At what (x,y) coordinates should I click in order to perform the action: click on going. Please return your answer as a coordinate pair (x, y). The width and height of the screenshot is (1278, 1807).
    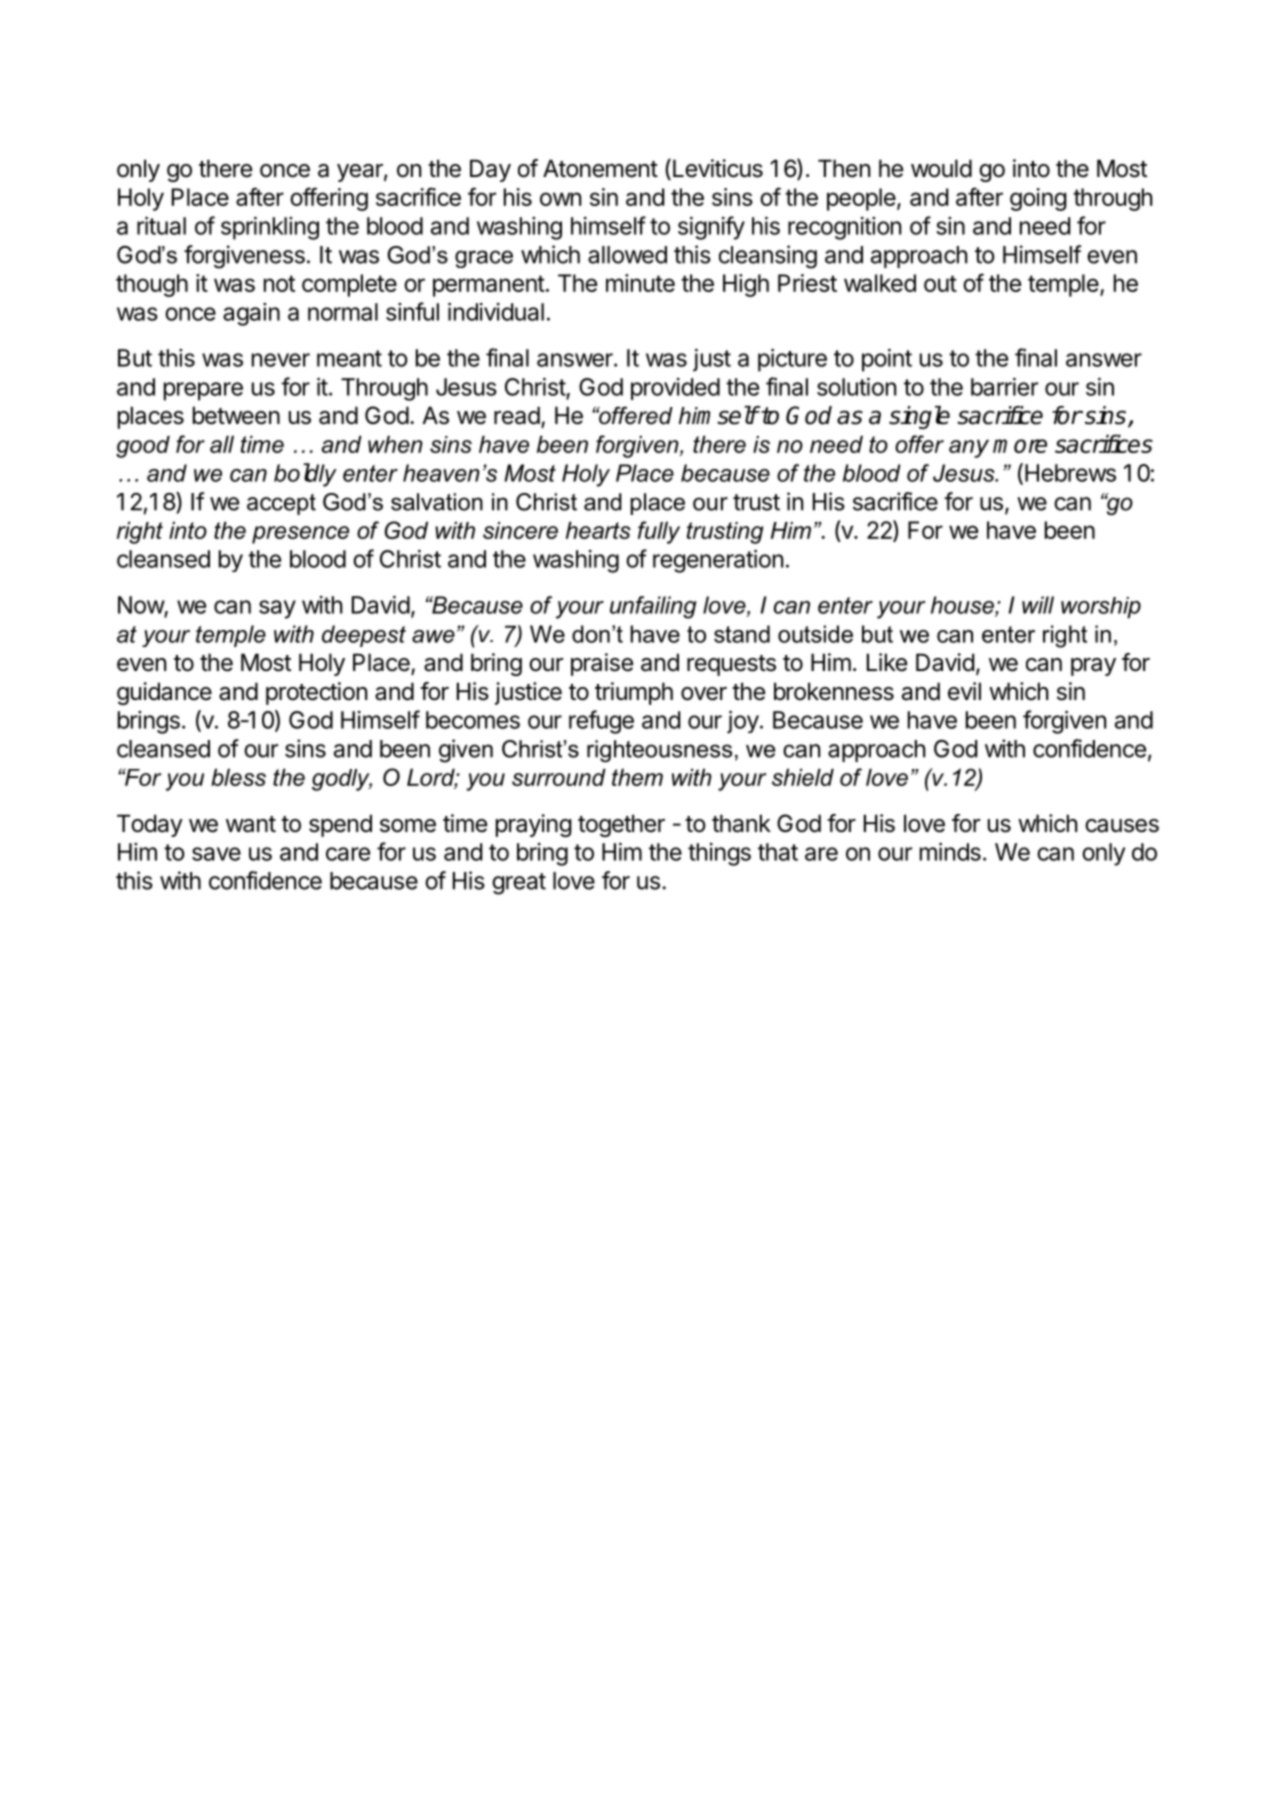
    Looking at the image, I should click on (1038, 199).
